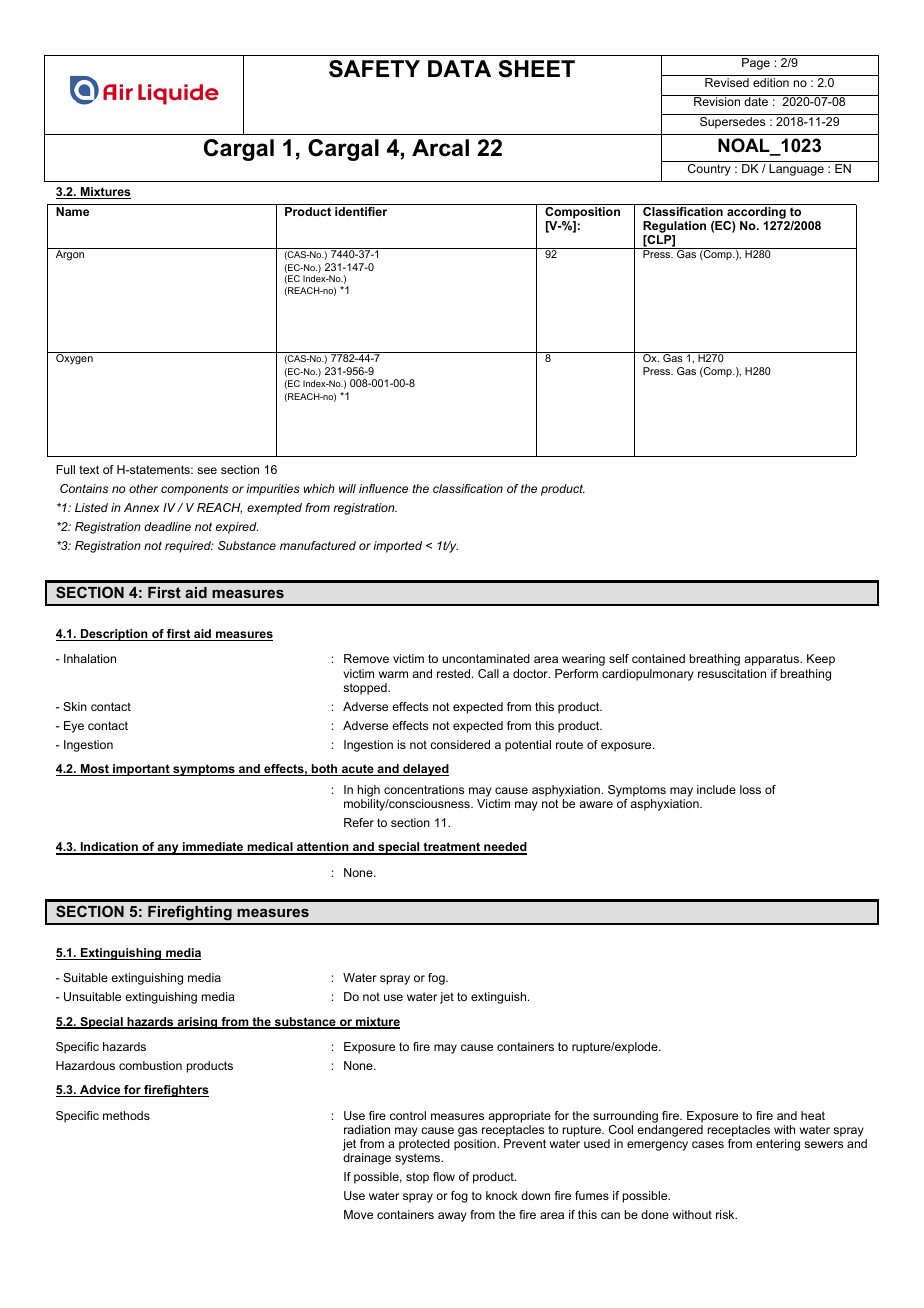 Image resolution: width=924 pixels, height=1308 pixels. Describe the element at coordinates (126, 1115) in the document. I see `methods` at that location.
